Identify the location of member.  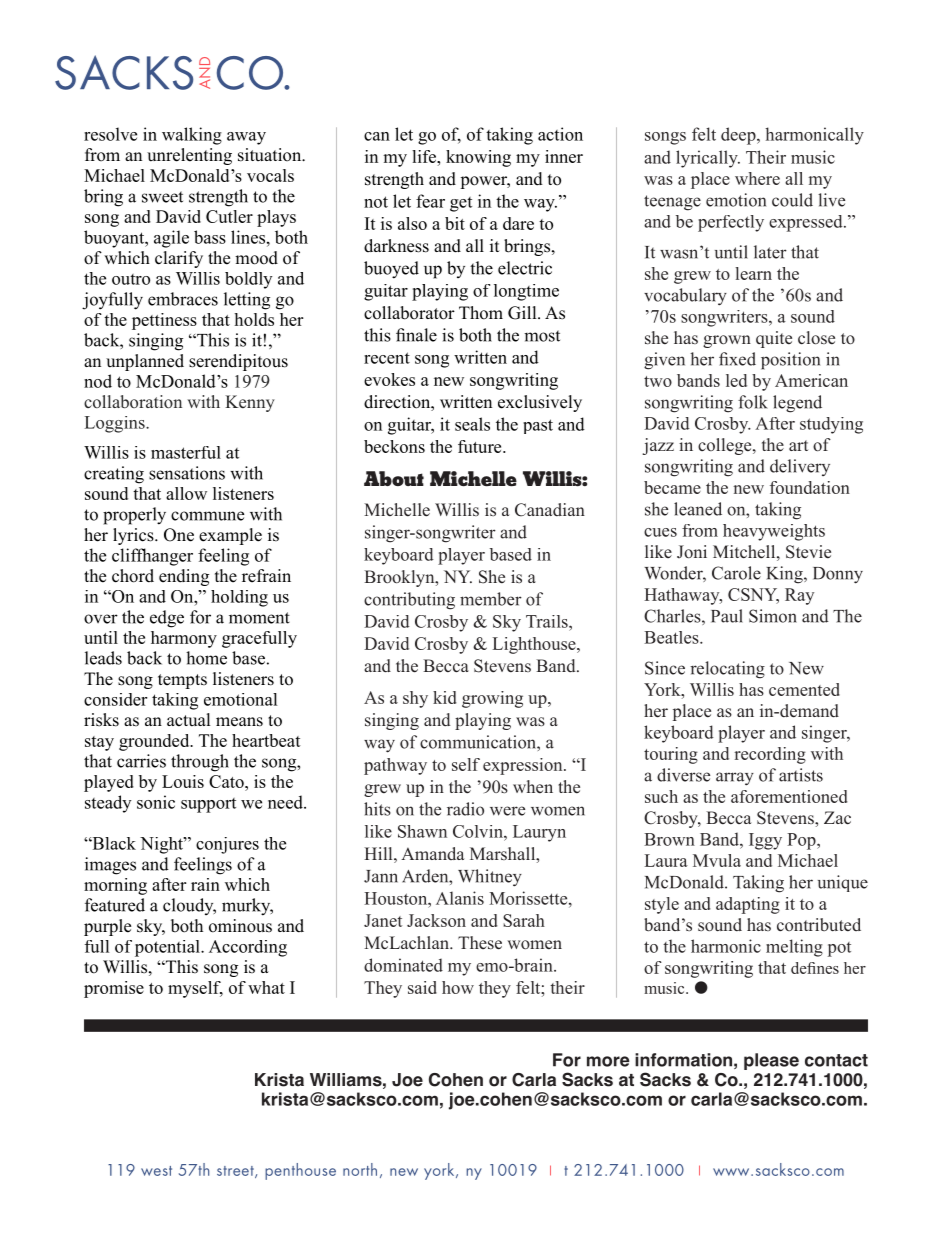
(491, 599).
